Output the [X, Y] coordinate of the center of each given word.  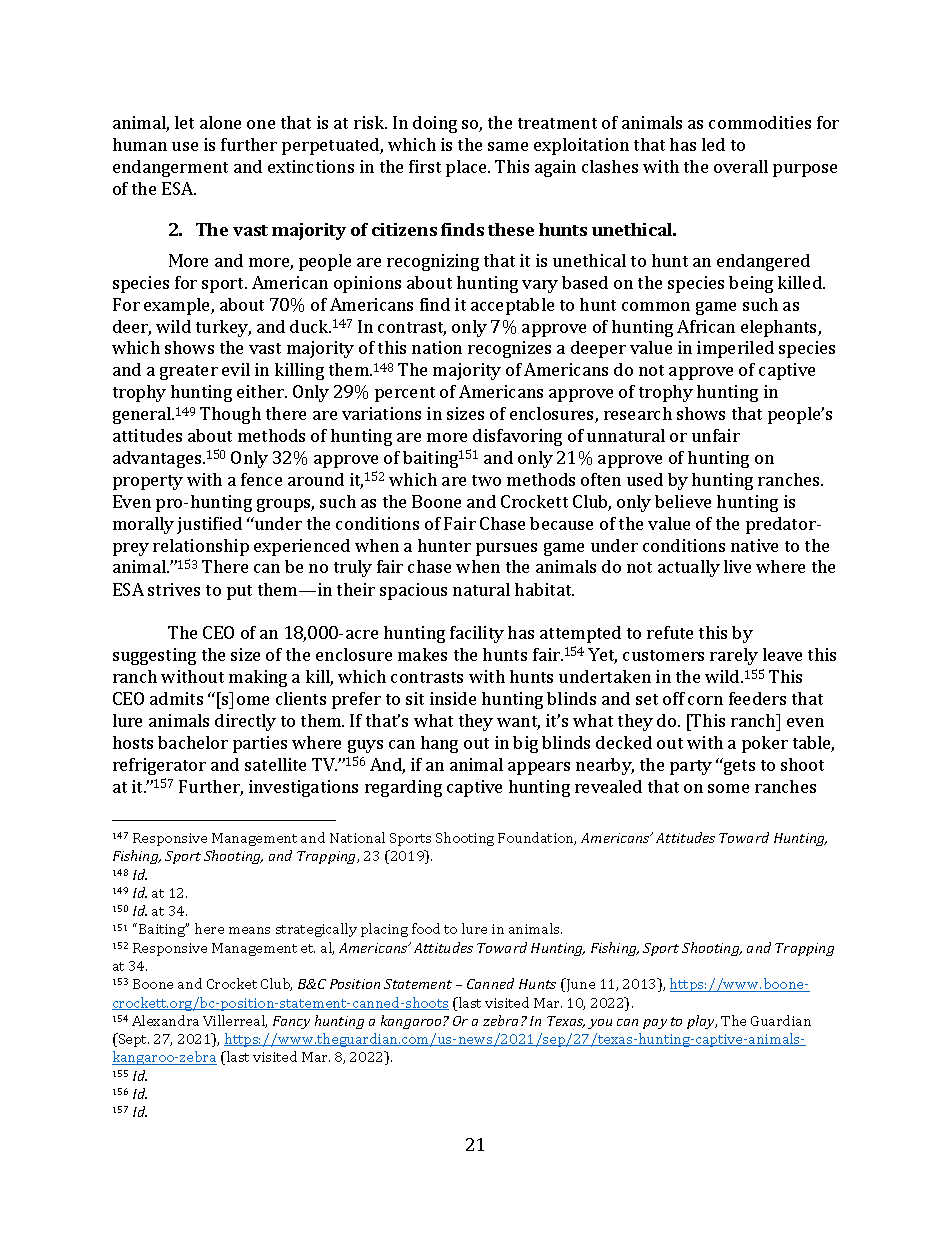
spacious [413, 591]
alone [220, 122]
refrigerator [159, 766]
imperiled [735, 349]
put [239, 592]
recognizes [509, 349]
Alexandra [165, 1020]
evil [236, 369]
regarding [403, 788]
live [737, 566]
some [728, 788]
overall [741, 166]
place [467, 168]
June [579, 985]
